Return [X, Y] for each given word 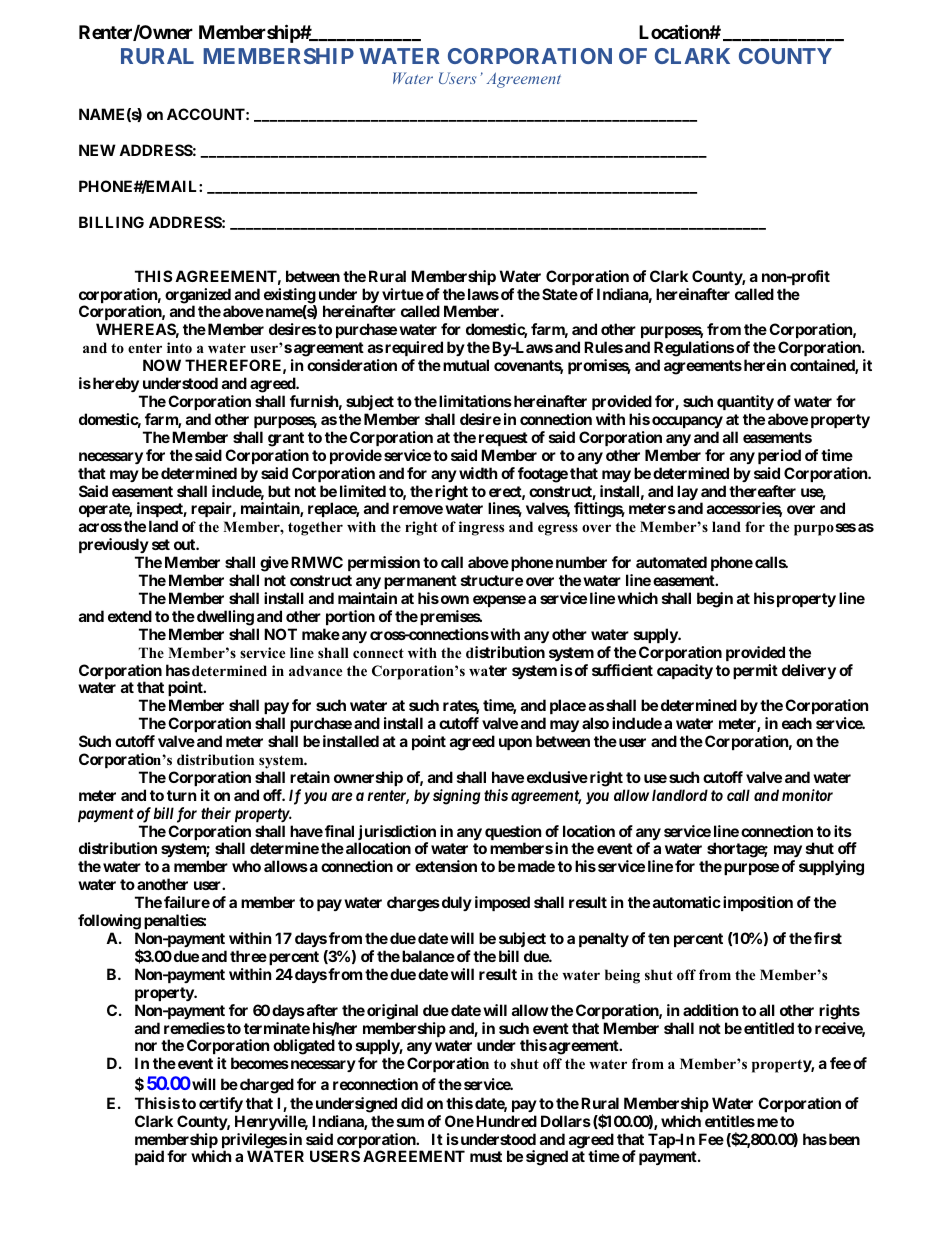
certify [221, 1104]
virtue [403, 294]
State [560, 294]
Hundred [506, 1121]
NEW [97, 150]
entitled [769, 1028]
